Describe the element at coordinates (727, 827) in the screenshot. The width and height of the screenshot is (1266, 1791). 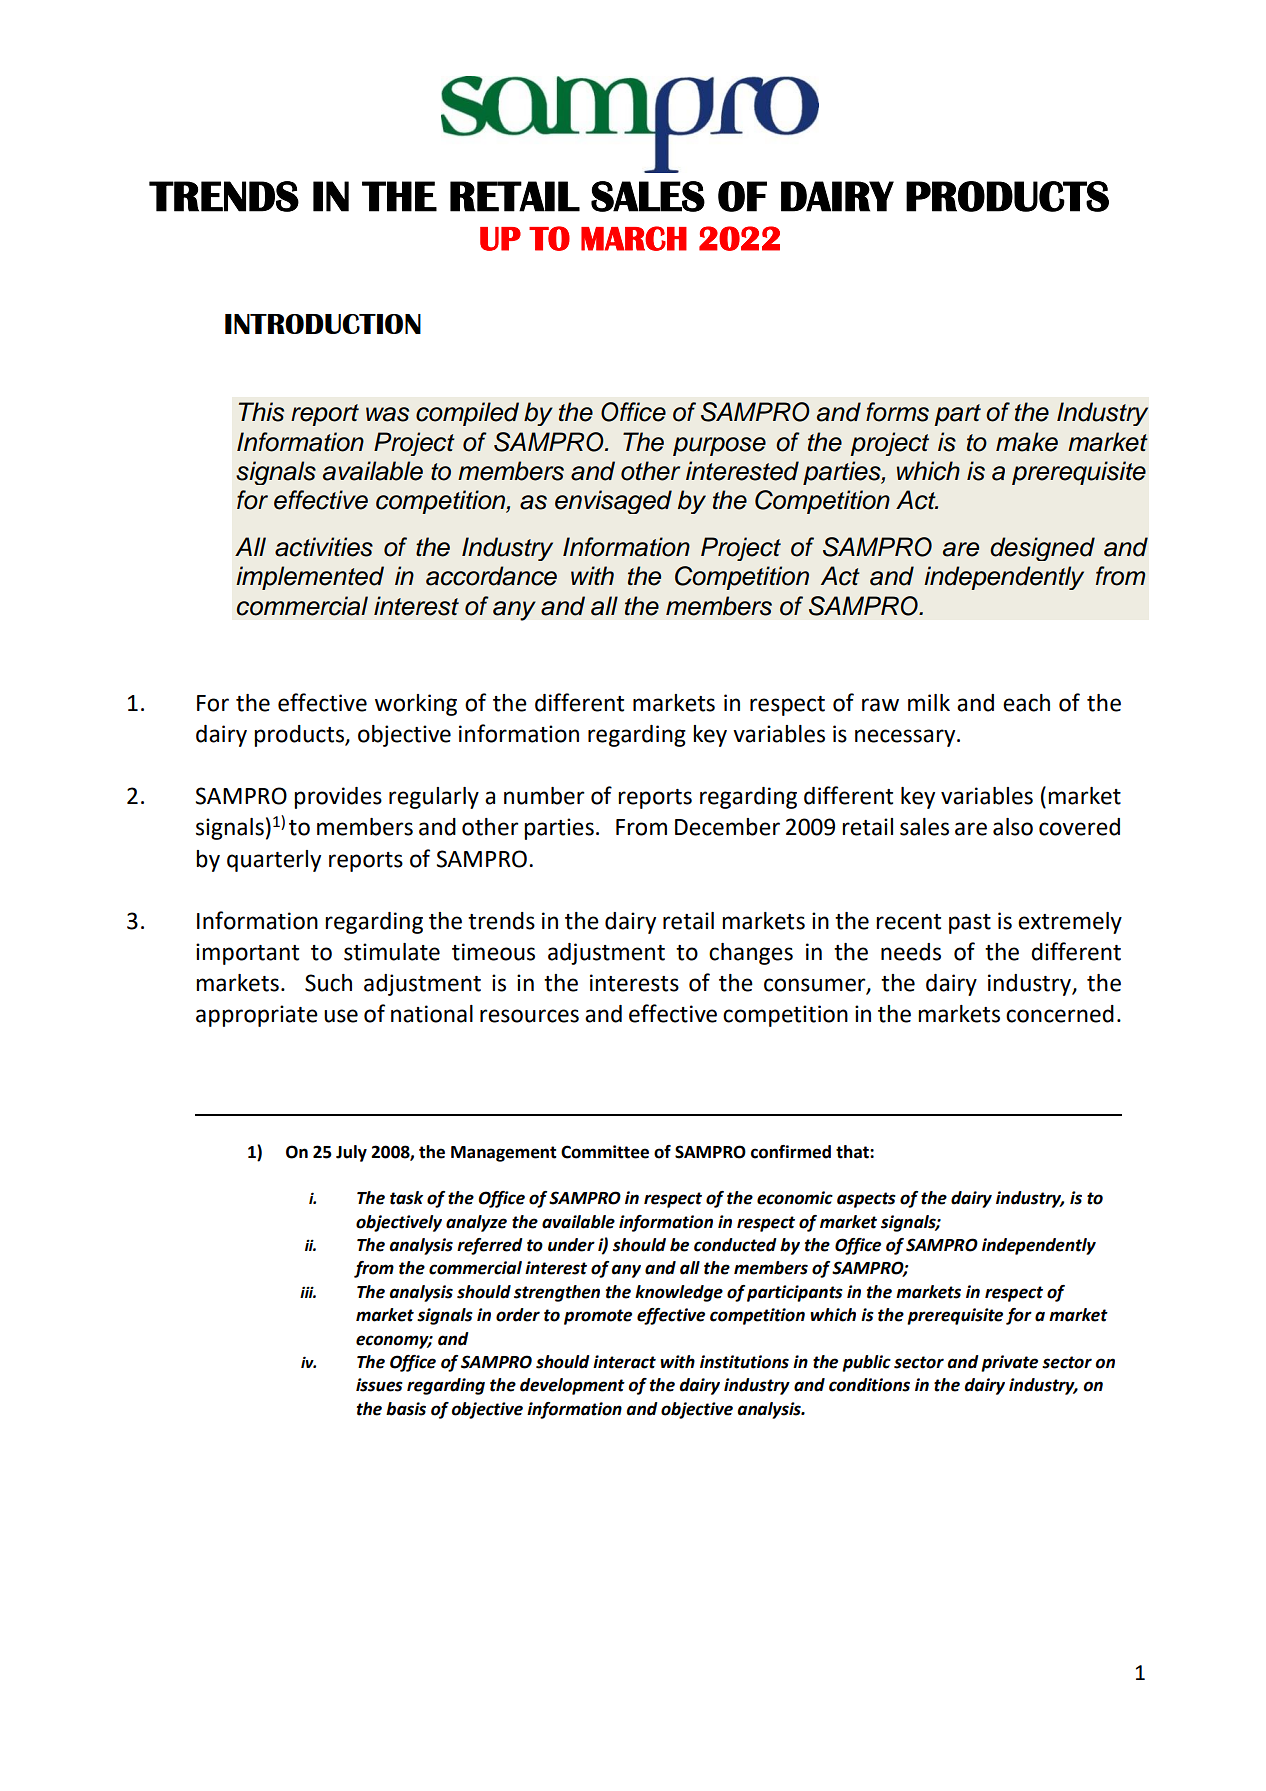
I see `December` at that location.
